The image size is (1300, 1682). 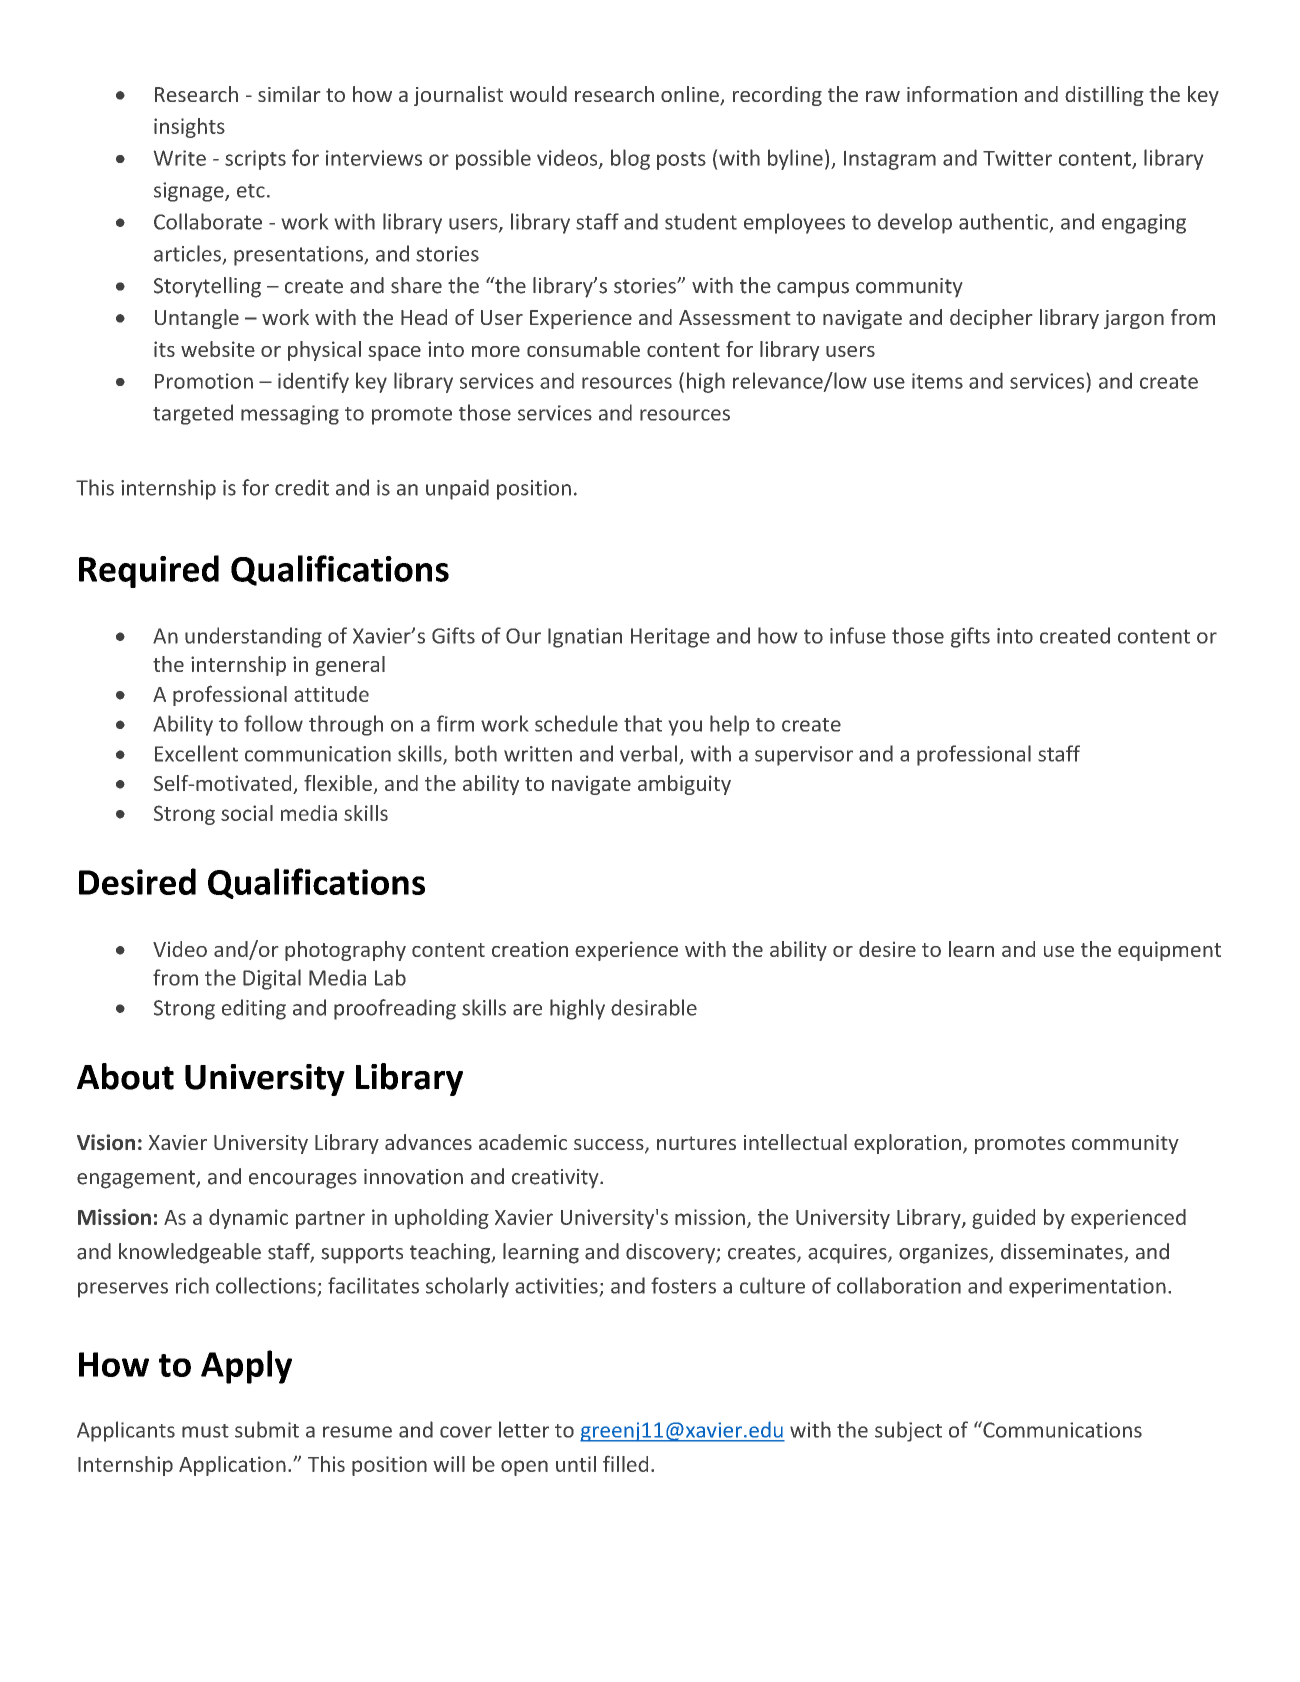 What do you see at coordinates (272, 979) in the document?
I see `Digital` at bounding box center [272, 979].
